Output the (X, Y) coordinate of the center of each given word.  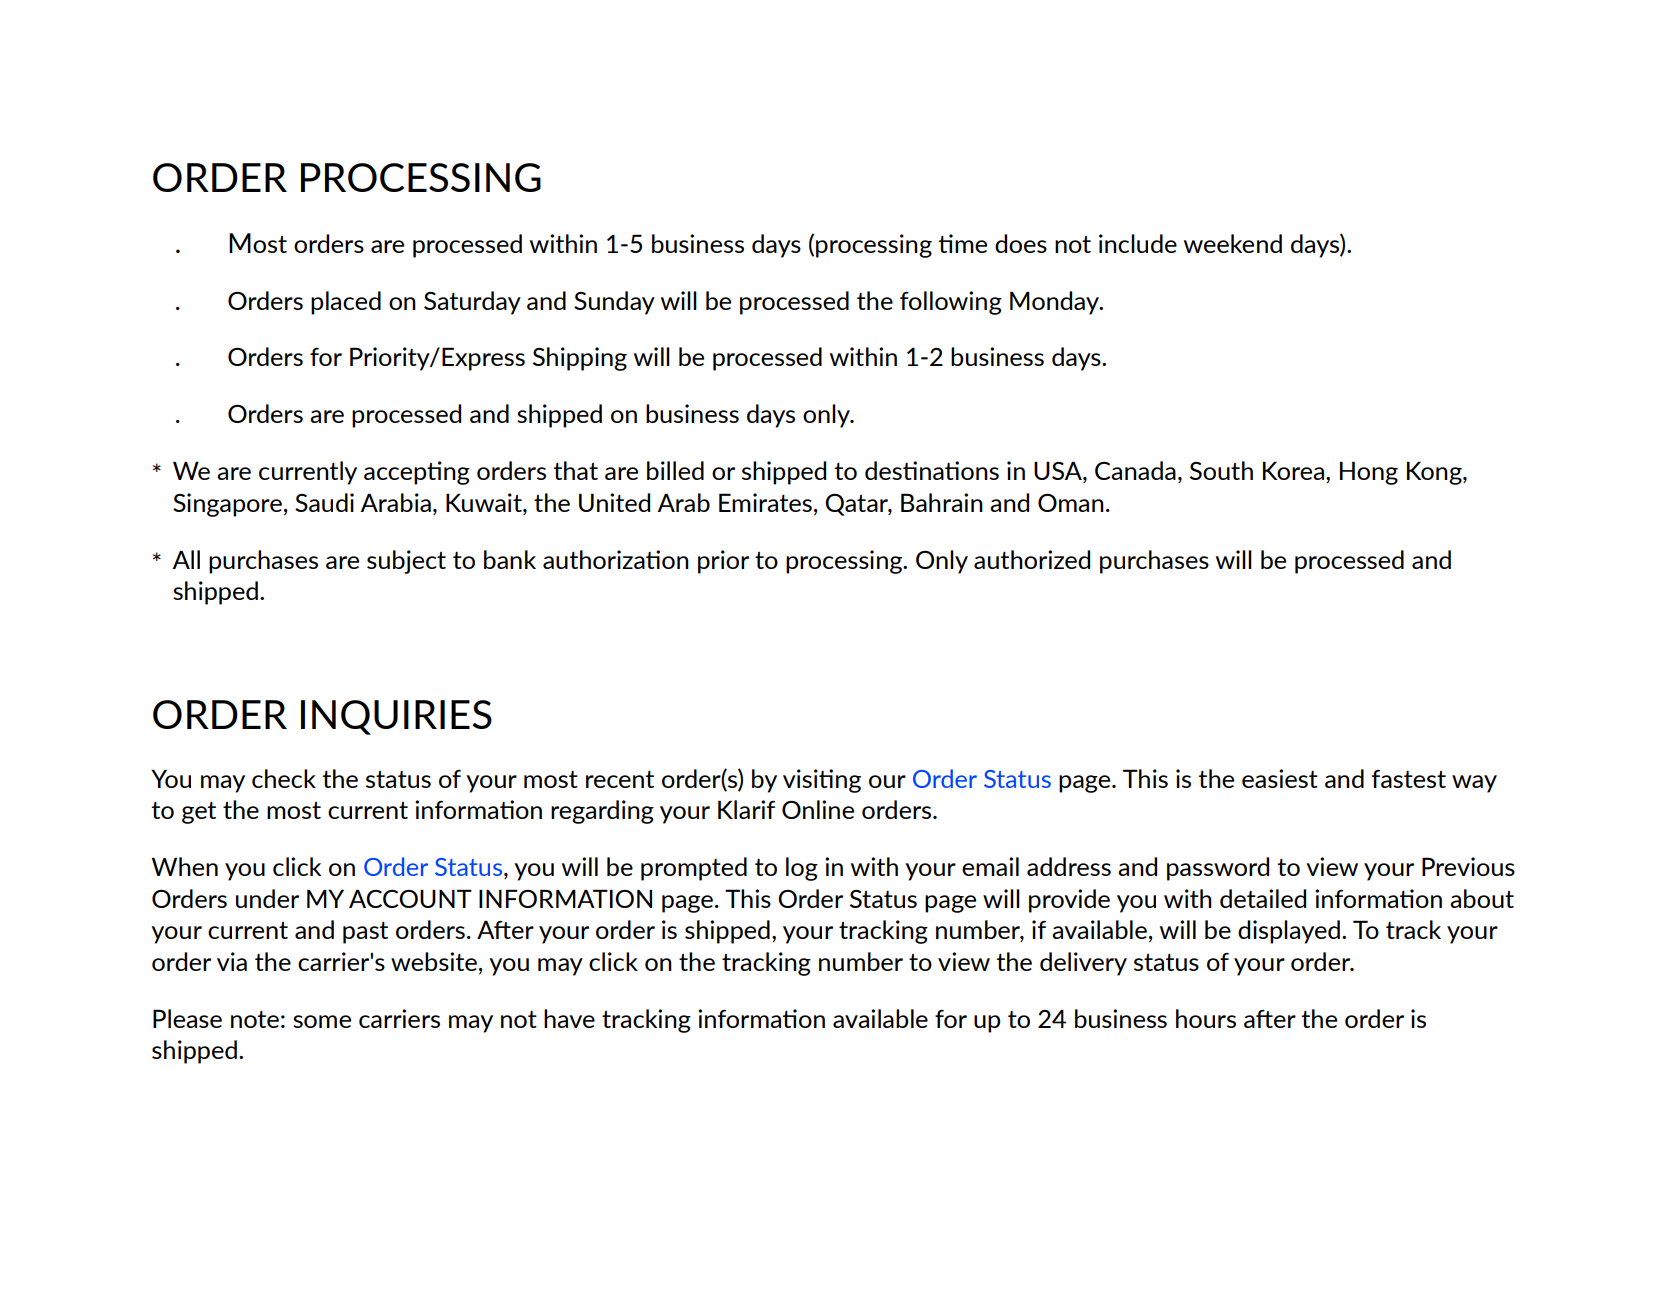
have (569, 1018)
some (322, 1021)
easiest (1280, 778)
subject (406, 562)
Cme (963, 243)
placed (346, 303)
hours (1206, 1018)
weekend (1233, 243)
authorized (1032, 559)
